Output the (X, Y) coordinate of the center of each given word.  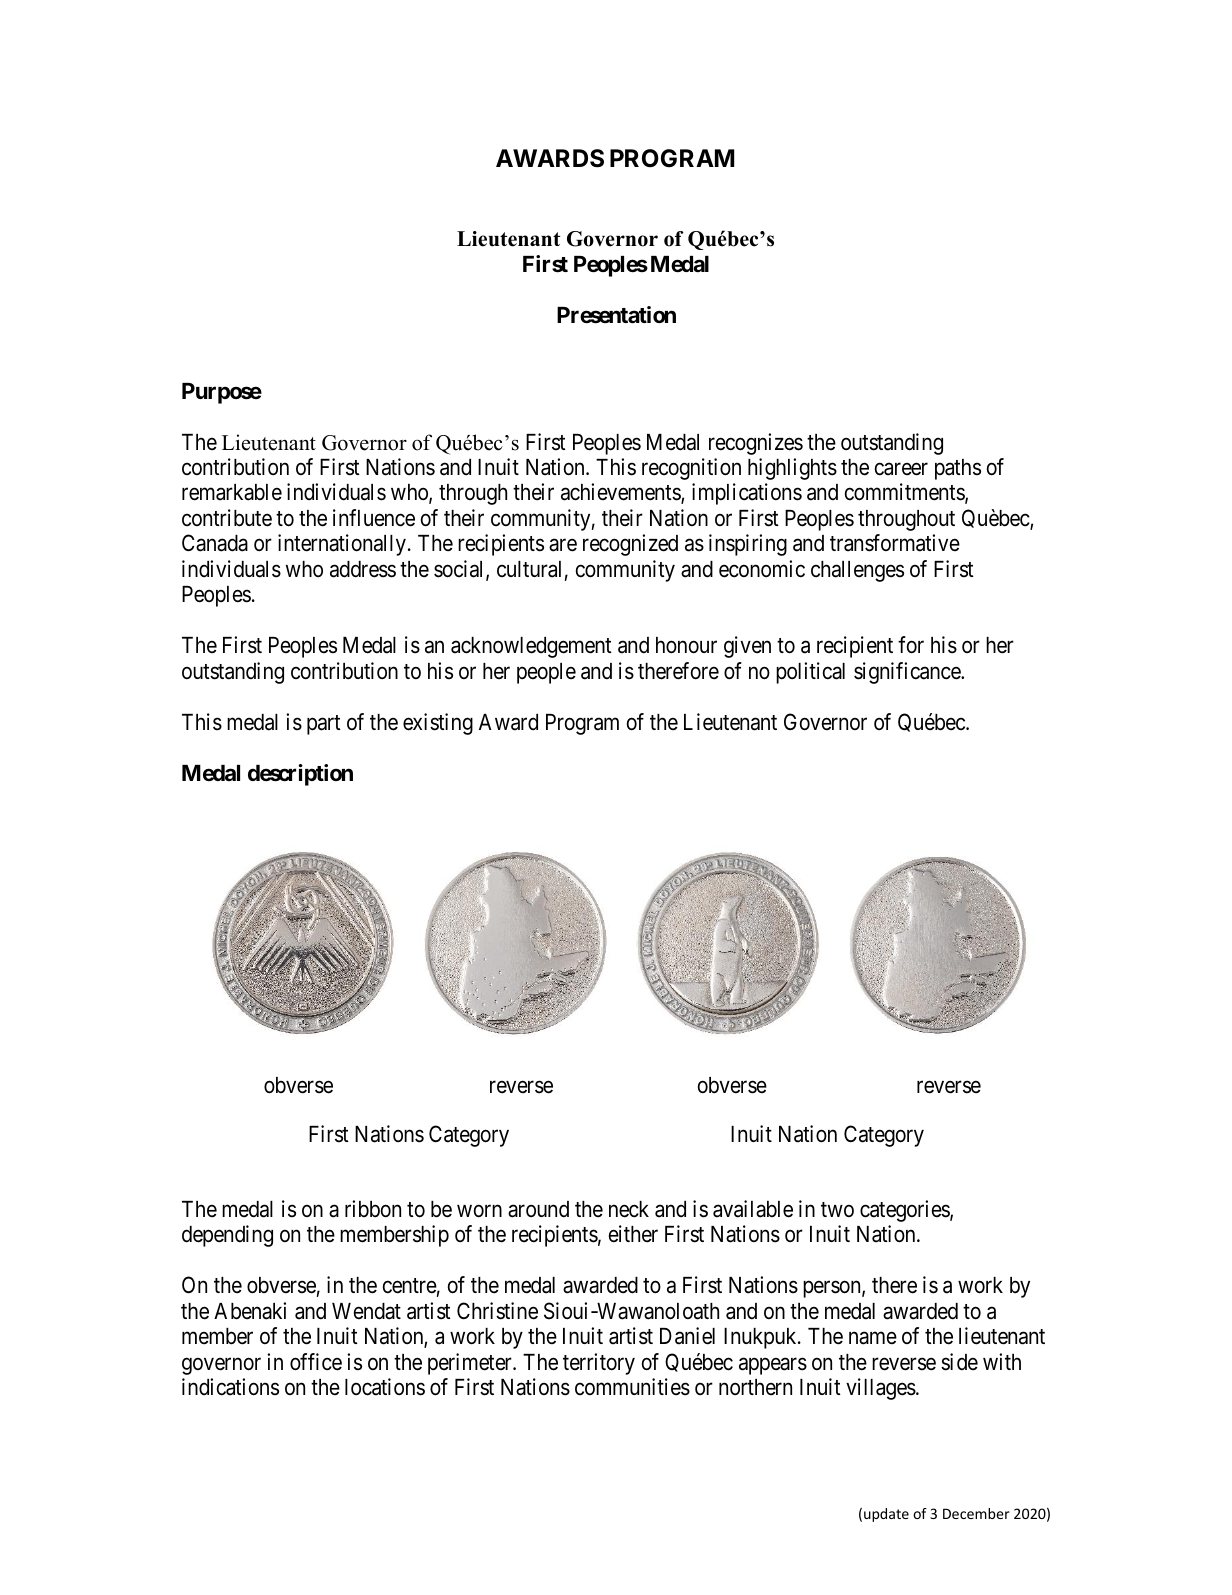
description (300, 775)
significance (908, 673)
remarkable (232, 492)
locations (385, 1387)
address (363, 569)
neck (629, 1209)
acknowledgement (531, 647)
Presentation (616, 315)
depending (227, 1236)
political (810, 673)
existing (438, 724)
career (901, 469)
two (837, 1209)
